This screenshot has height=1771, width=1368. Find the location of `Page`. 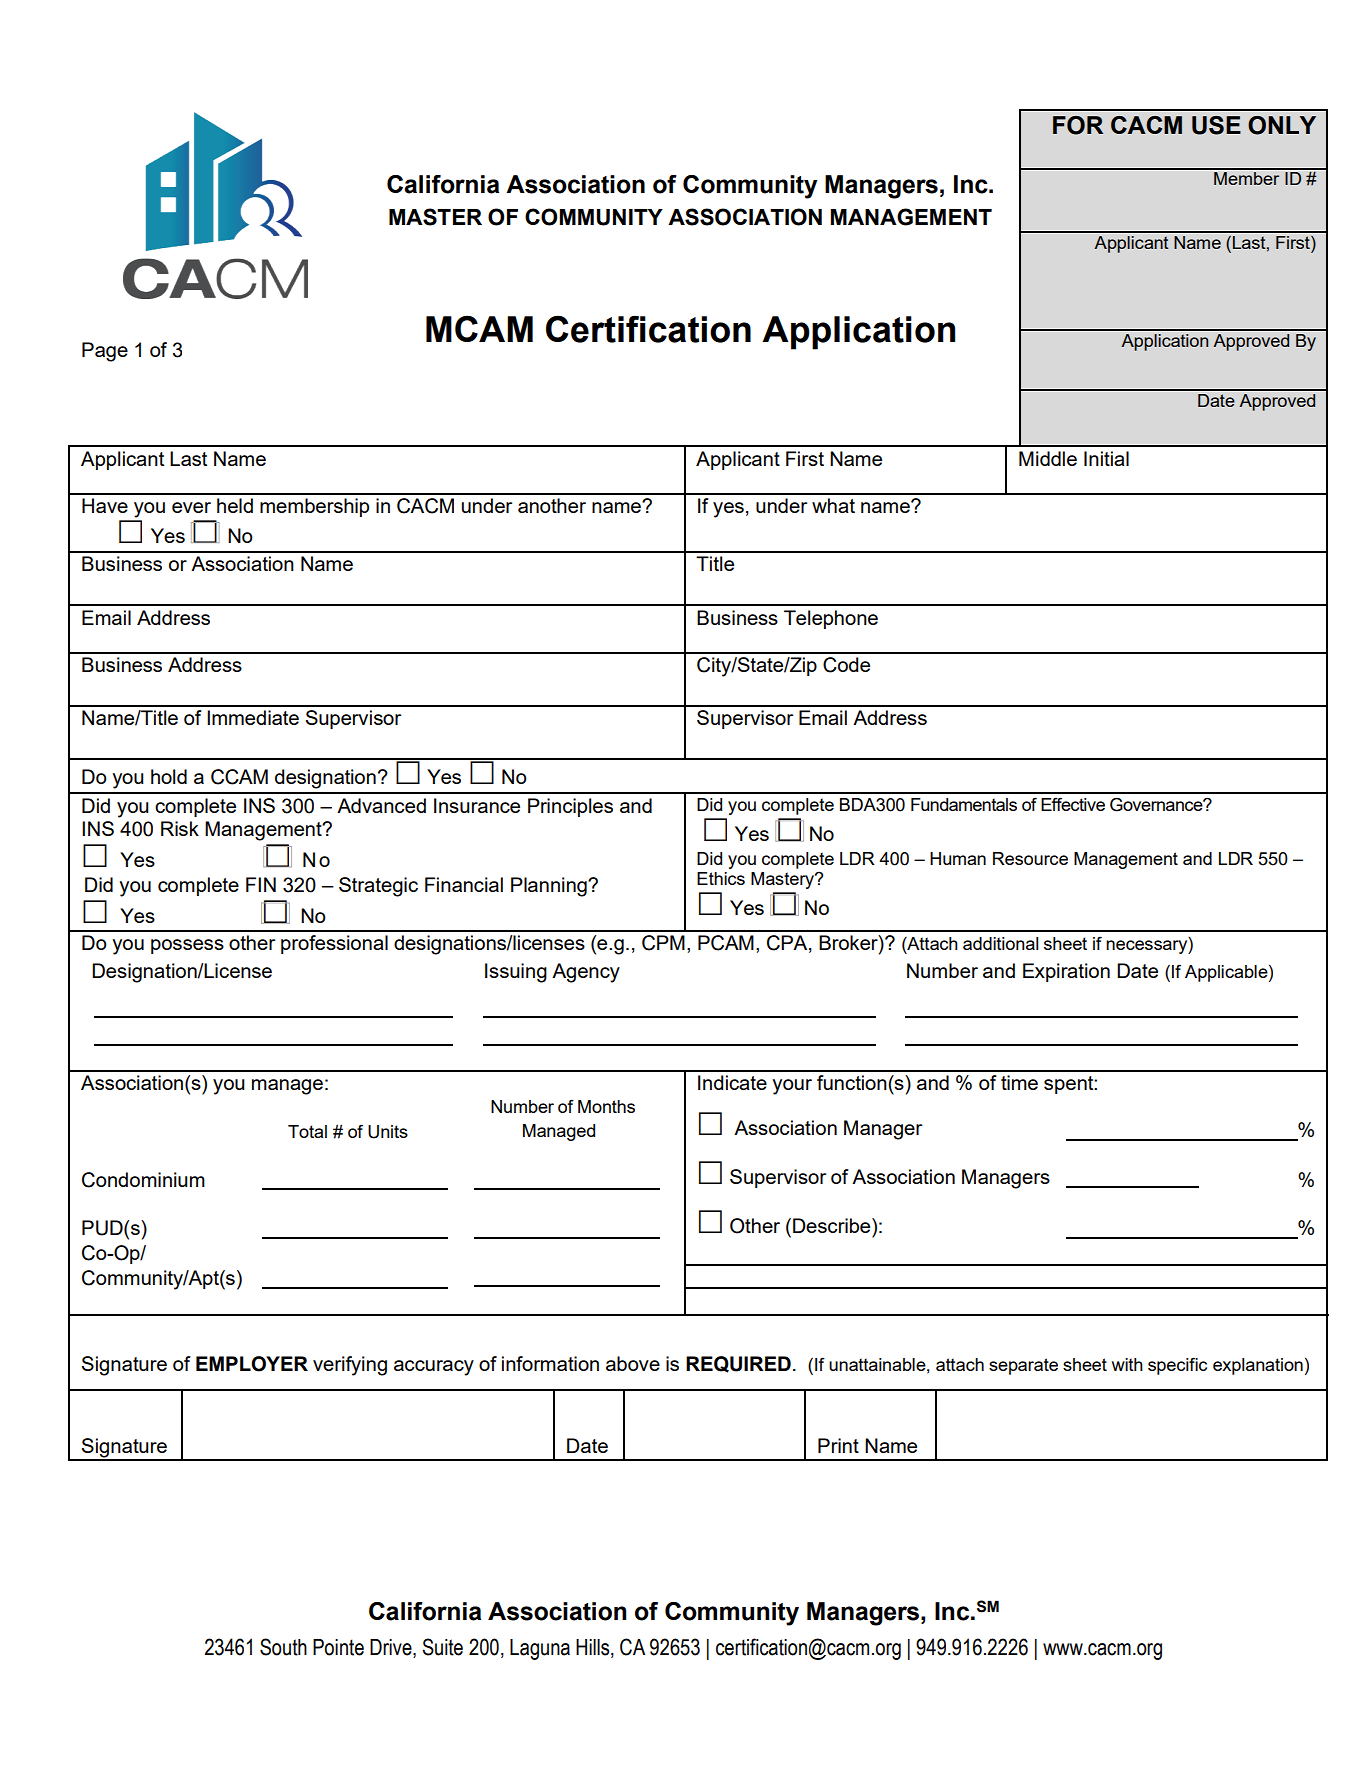

Page is located at coordinates (105, 352).
